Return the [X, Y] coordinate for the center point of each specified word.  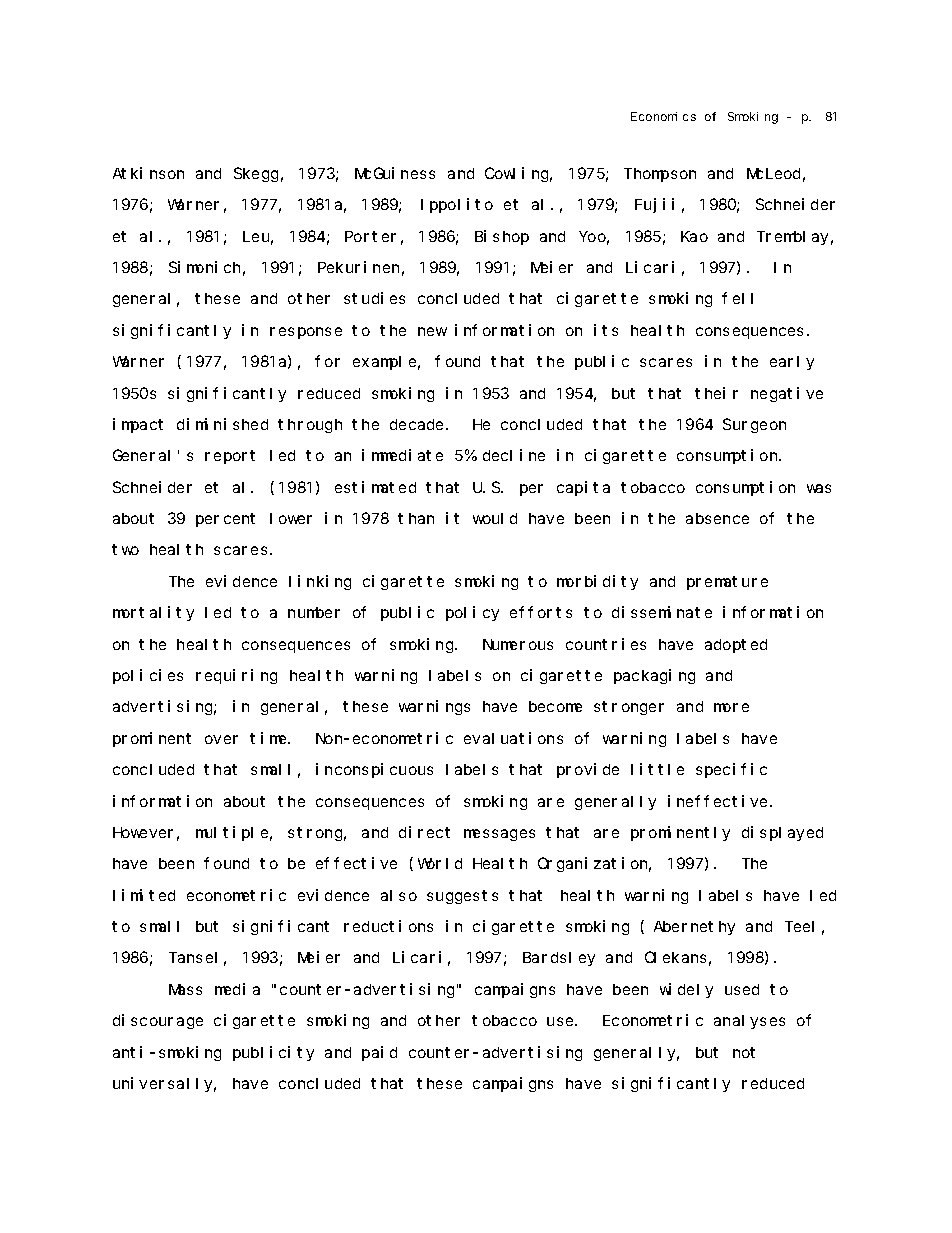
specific [731, 770]
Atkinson [148, 173]
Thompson [660, 175]
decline [514, 455]
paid [379, 1053]
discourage [158, 1021]
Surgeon [754, 426]
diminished [222, 424]
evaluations [513, 738]
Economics [663, 116]
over [221, 739]
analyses [749, 1022]
